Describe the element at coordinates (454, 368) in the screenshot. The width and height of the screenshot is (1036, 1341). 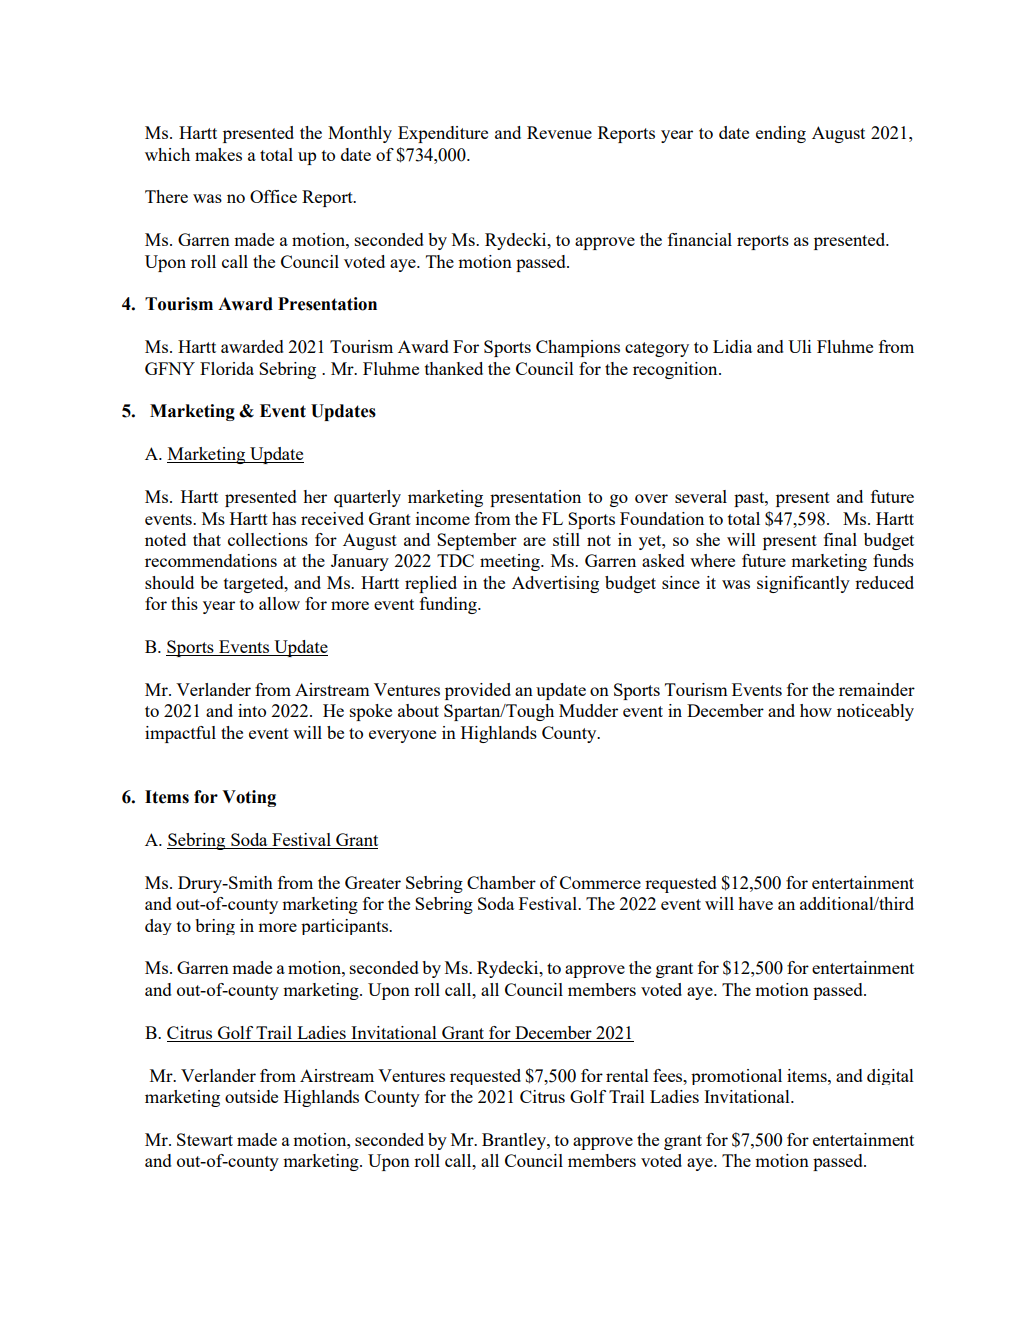
I see `thanked` at that location.
